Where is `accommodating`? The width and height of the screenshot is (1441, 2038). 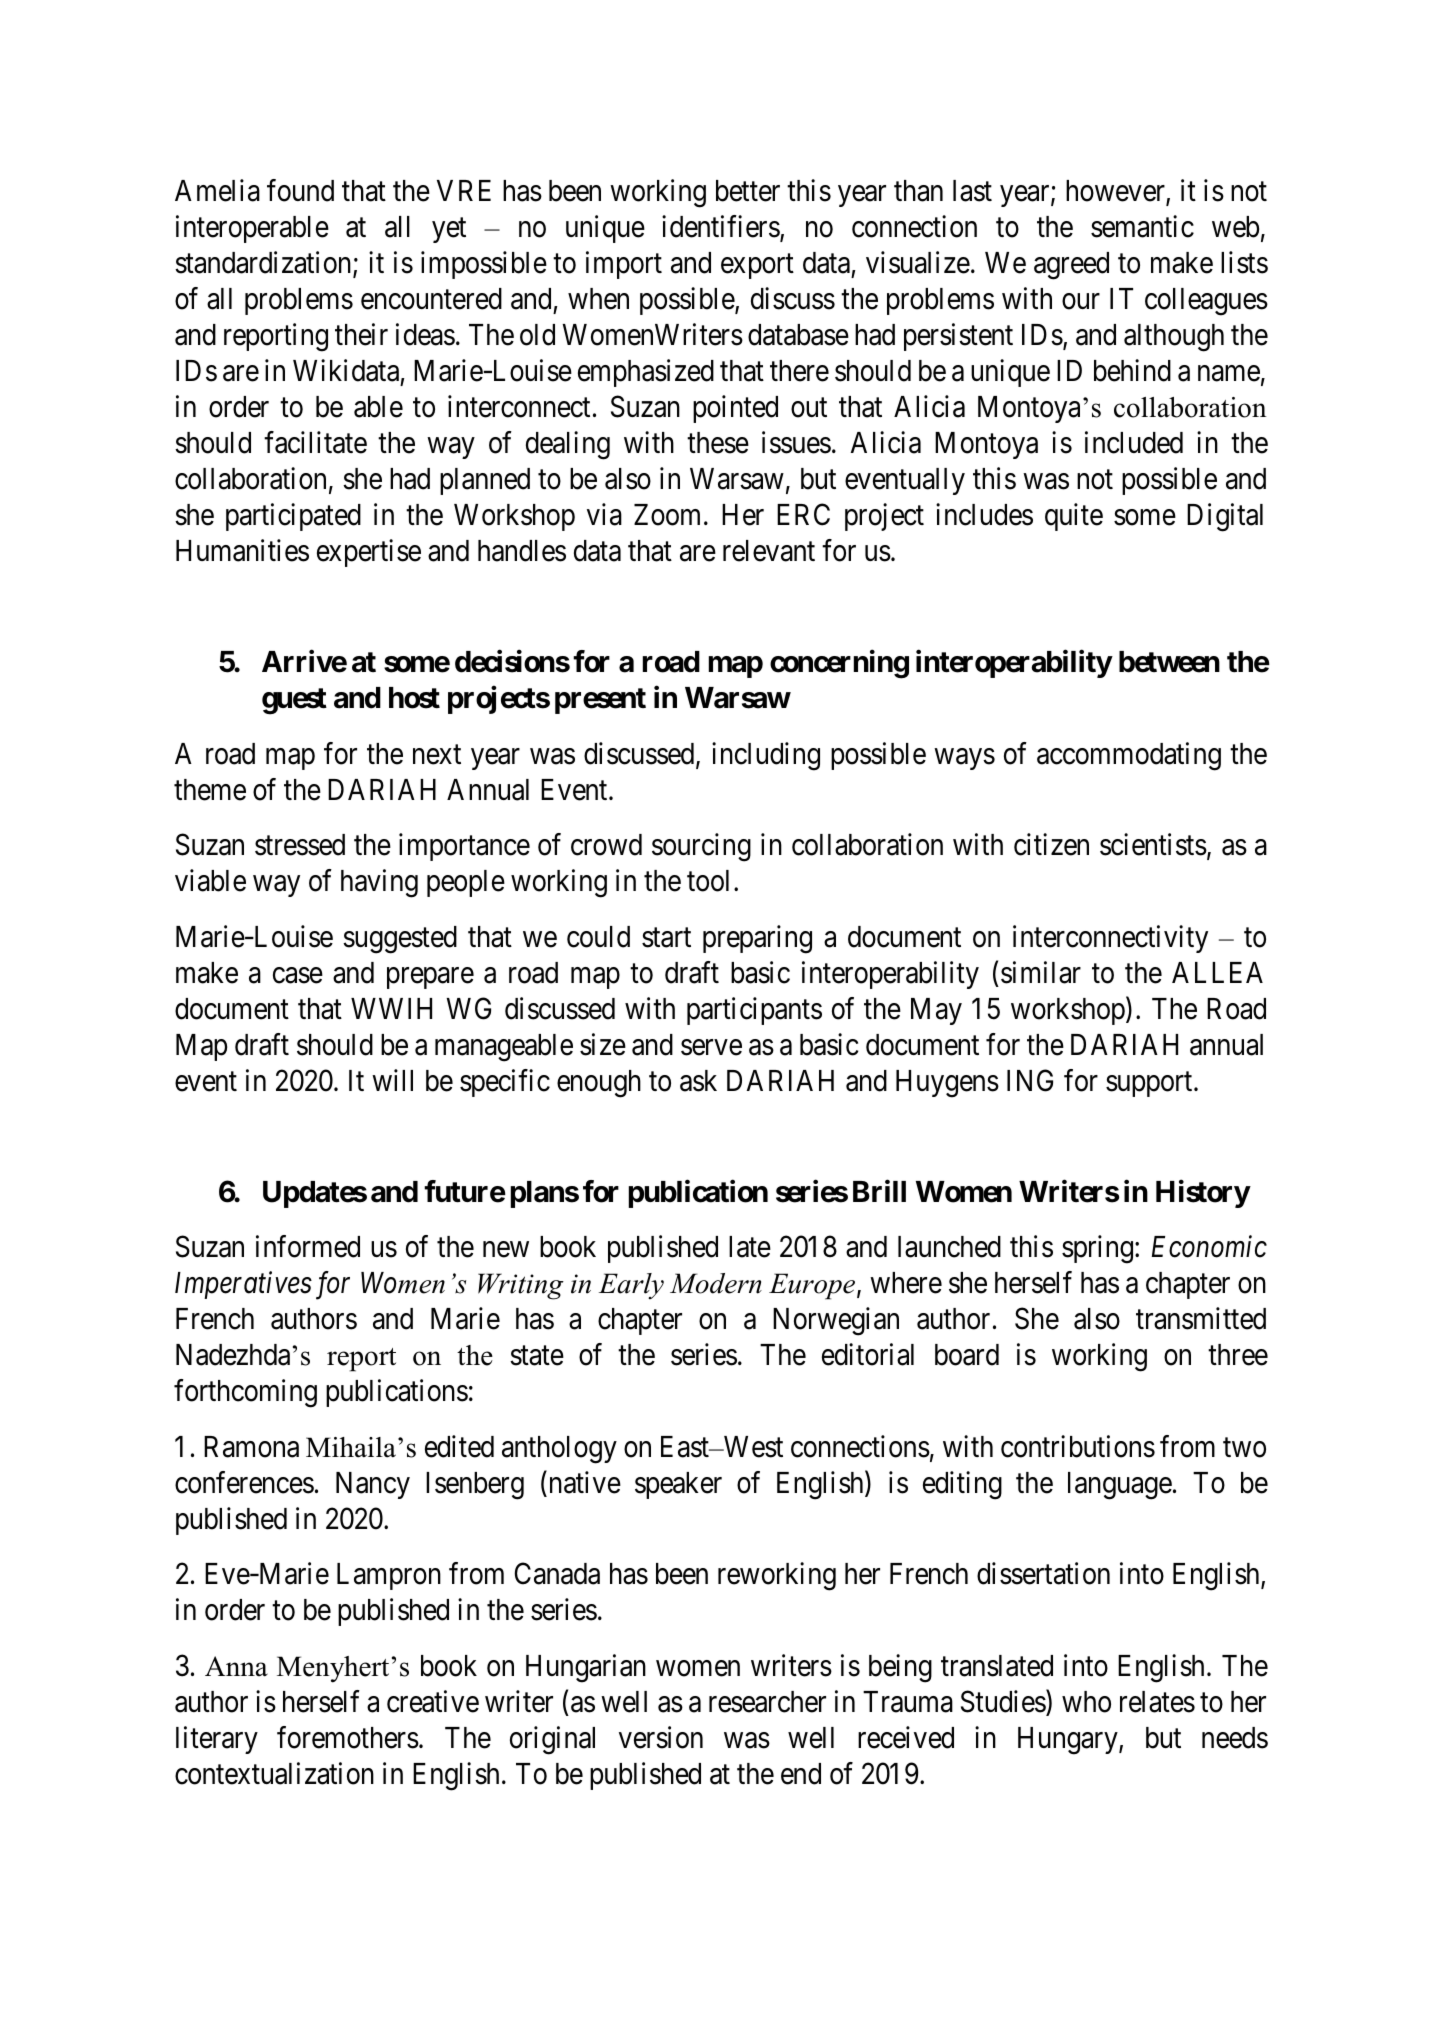 accommodating is located at coordinates (1129, 756).
